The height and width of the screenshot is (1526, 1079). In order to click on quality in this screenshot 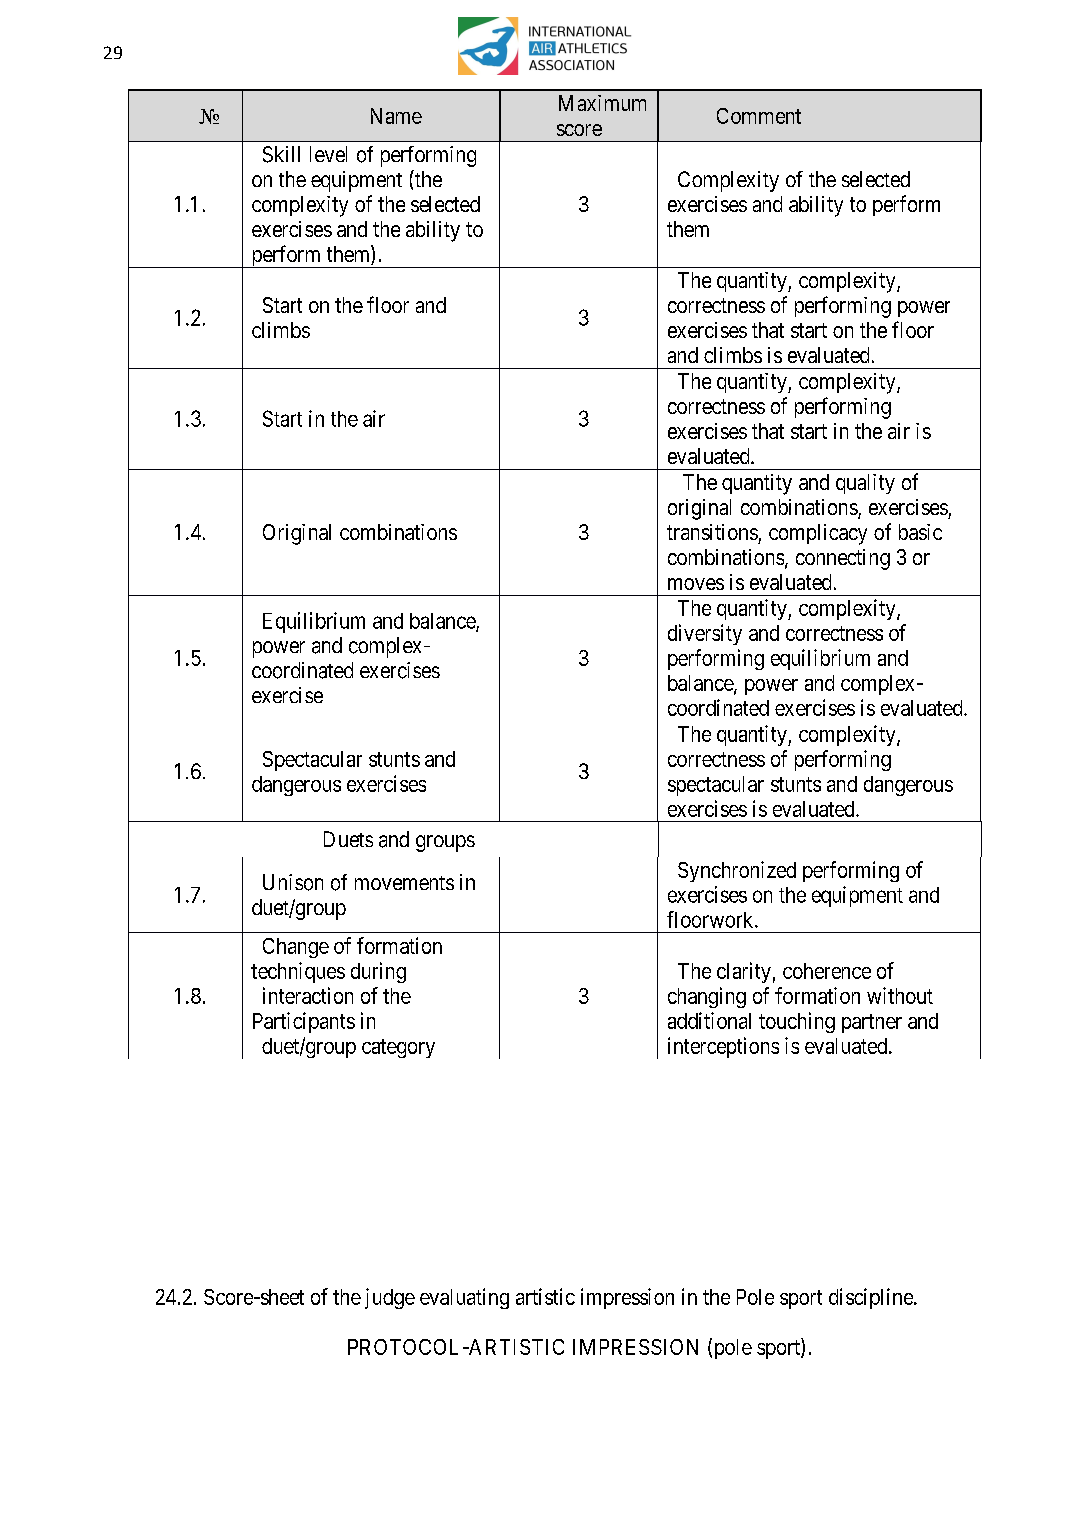, I will do `click(865, 484)`.
